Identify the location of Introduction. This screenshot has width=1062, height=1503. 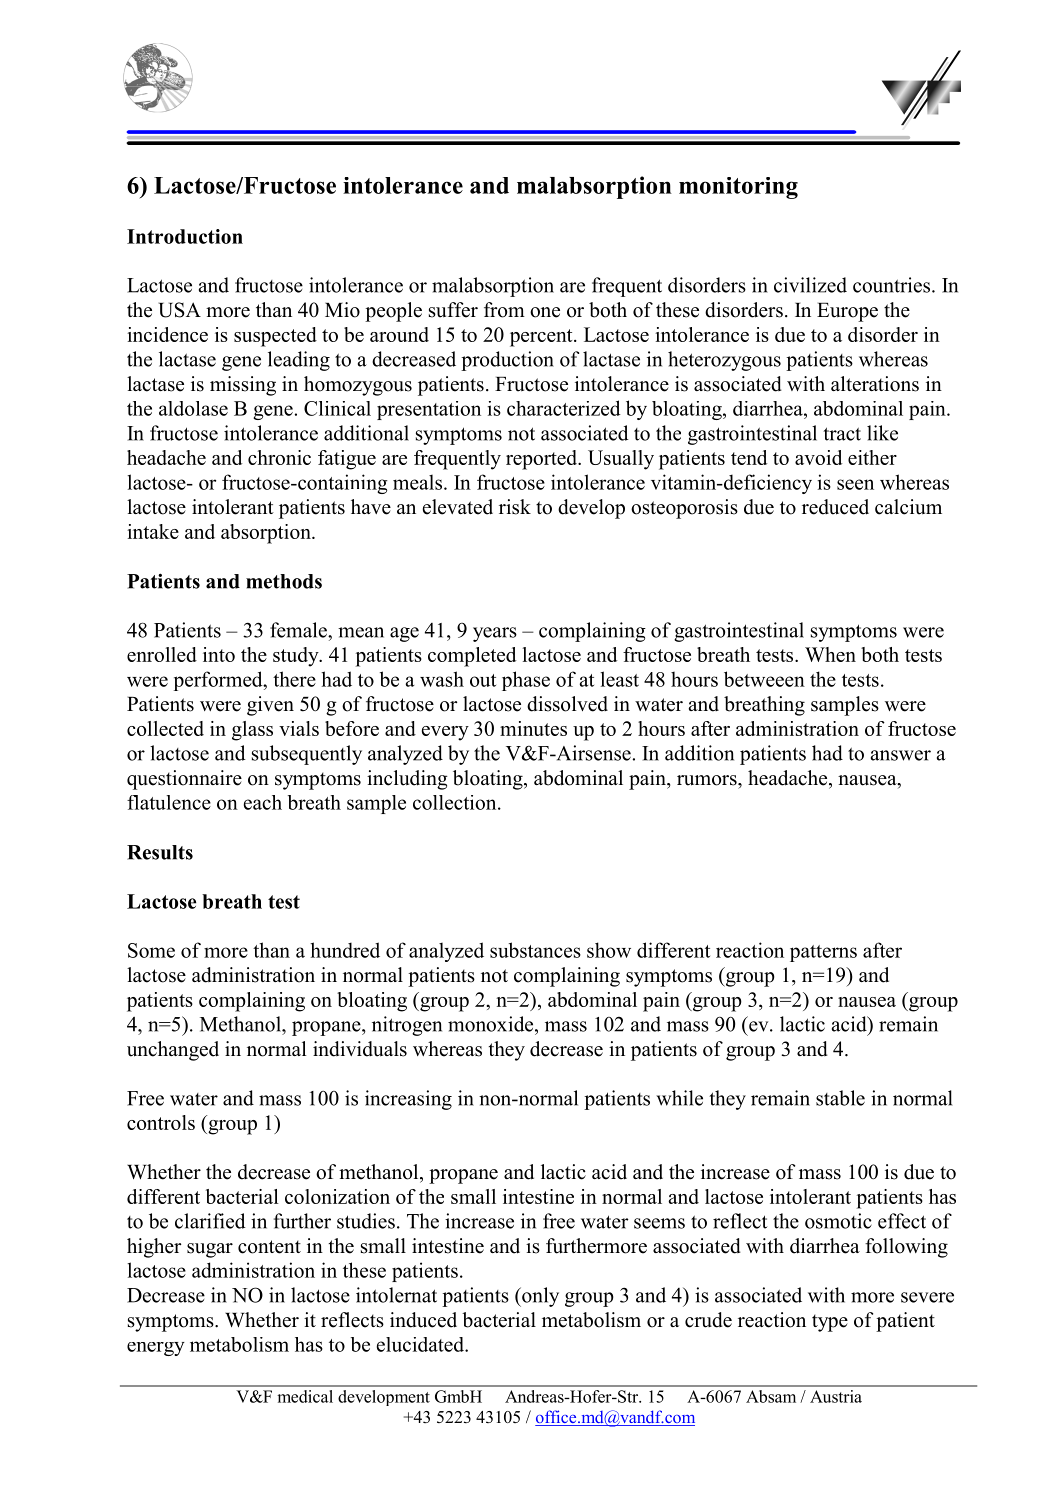
(185, 236).
